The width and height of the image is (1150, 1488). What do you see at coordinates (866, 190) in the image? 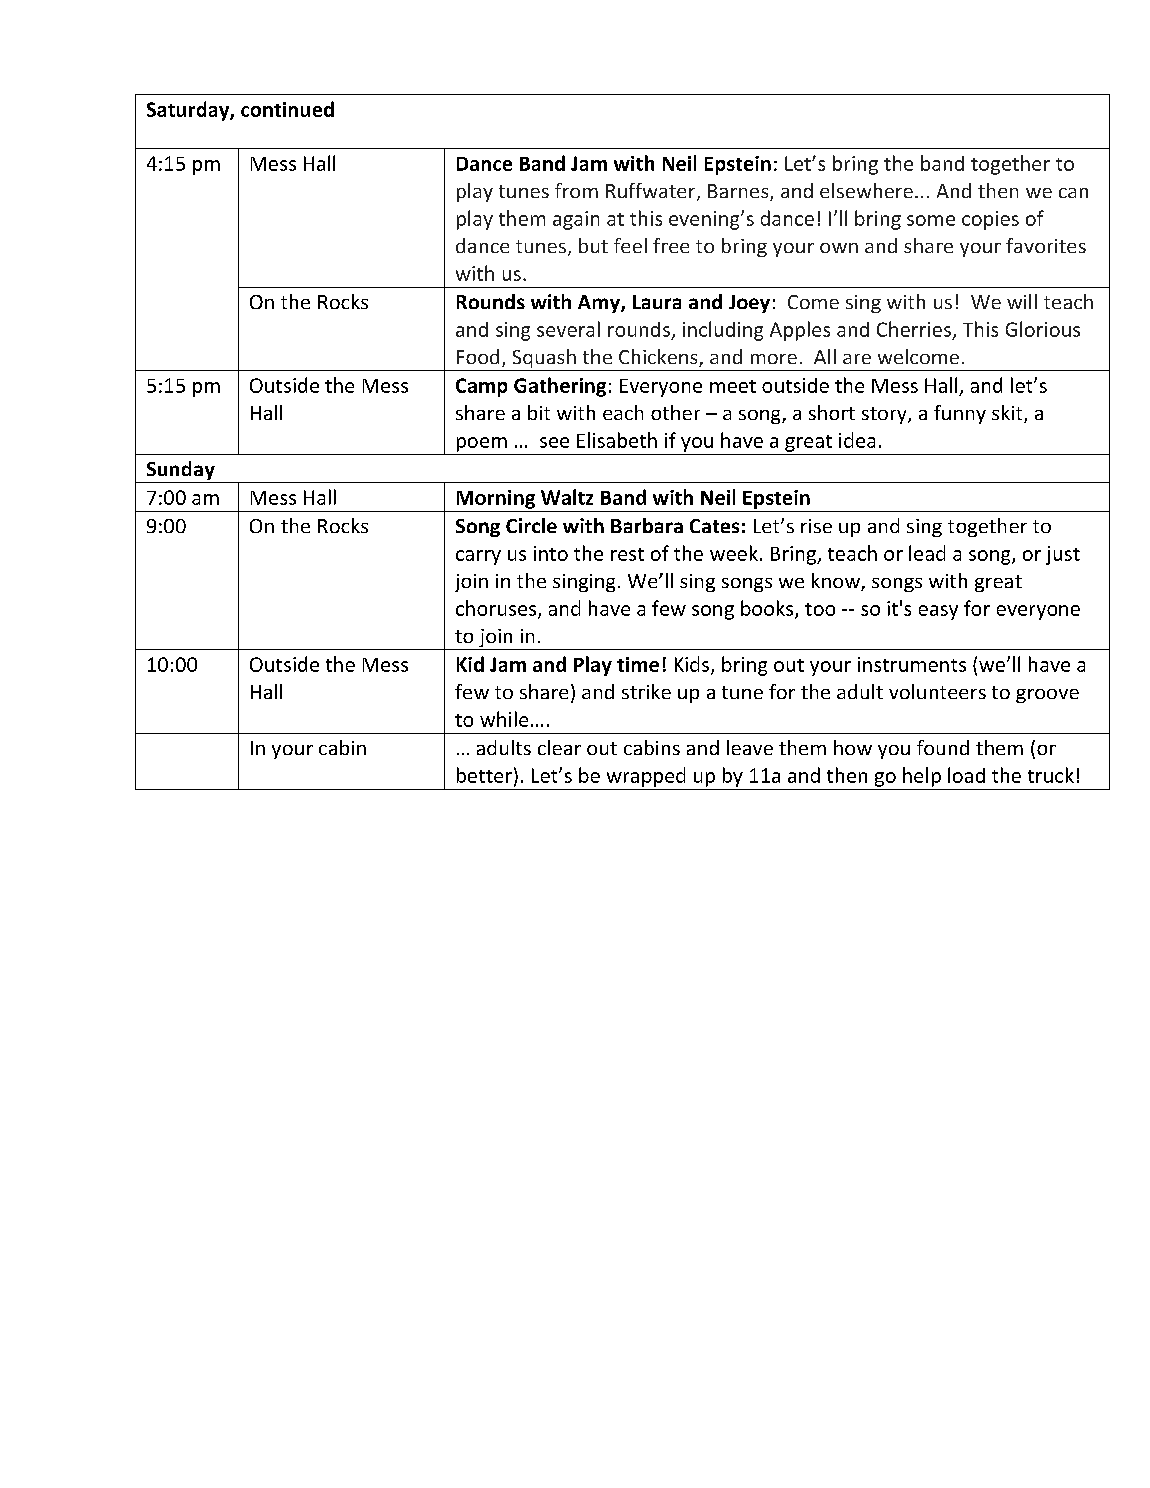
I see `elsewhere` at bounding box center [866, 190].
